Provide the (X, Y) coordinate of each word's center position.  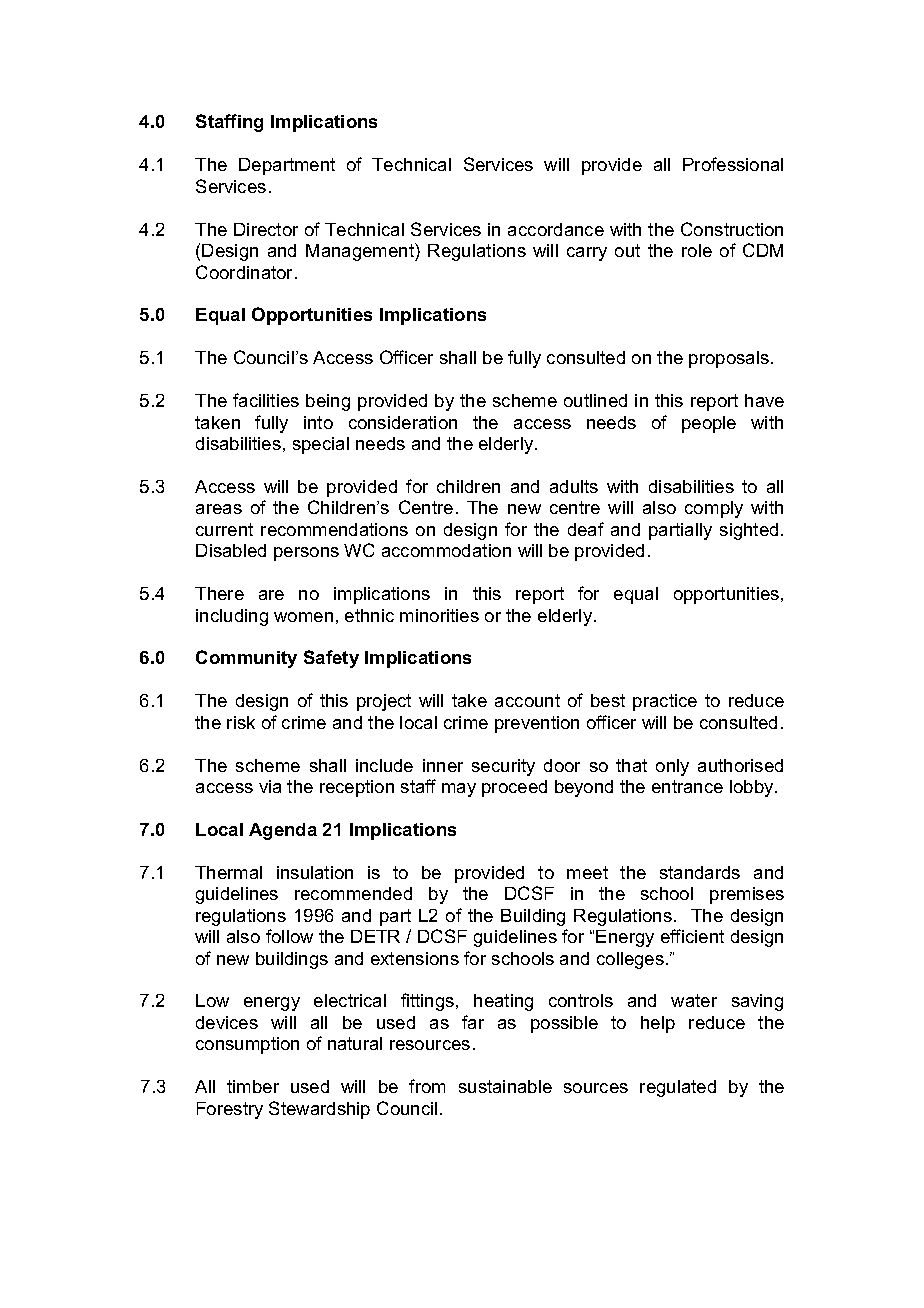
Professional (733, 164)
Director (266, 229)
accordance (556, 229)
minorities (439, 615)
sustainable (505, 1086)
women (303, 617)
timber (253, 1086)
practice (665, 702)
